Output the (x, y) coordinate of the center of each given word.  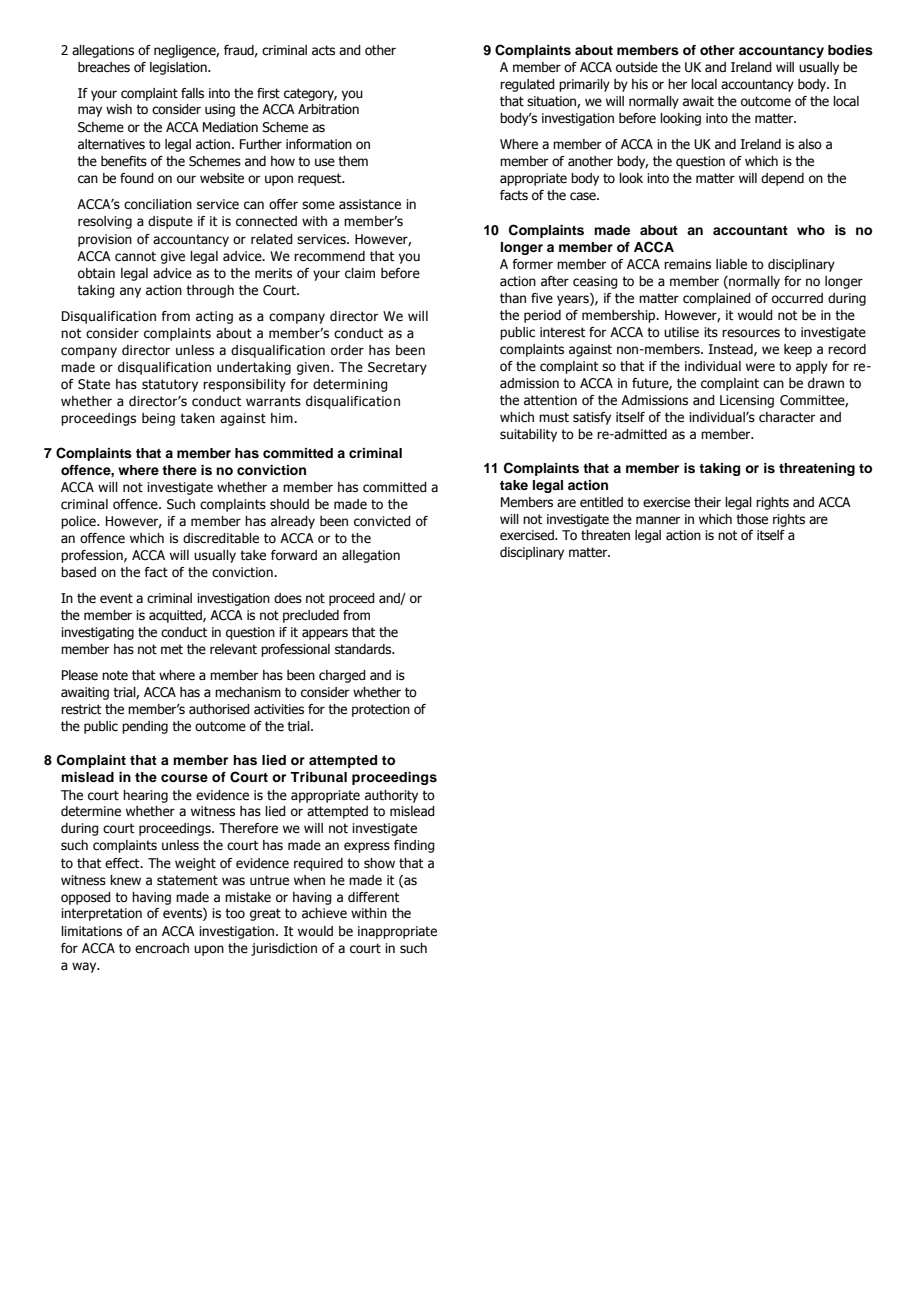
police (79, 522)
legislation (179, 68)
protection (381, 710)
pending (145, 727)
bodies (850, 50)
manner (658, 520)
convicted (382, 521)
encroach (162, 948)
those (752, 519)
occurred (797, 298)
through (210, 291)
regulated (527, 85)
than (513, 298)
